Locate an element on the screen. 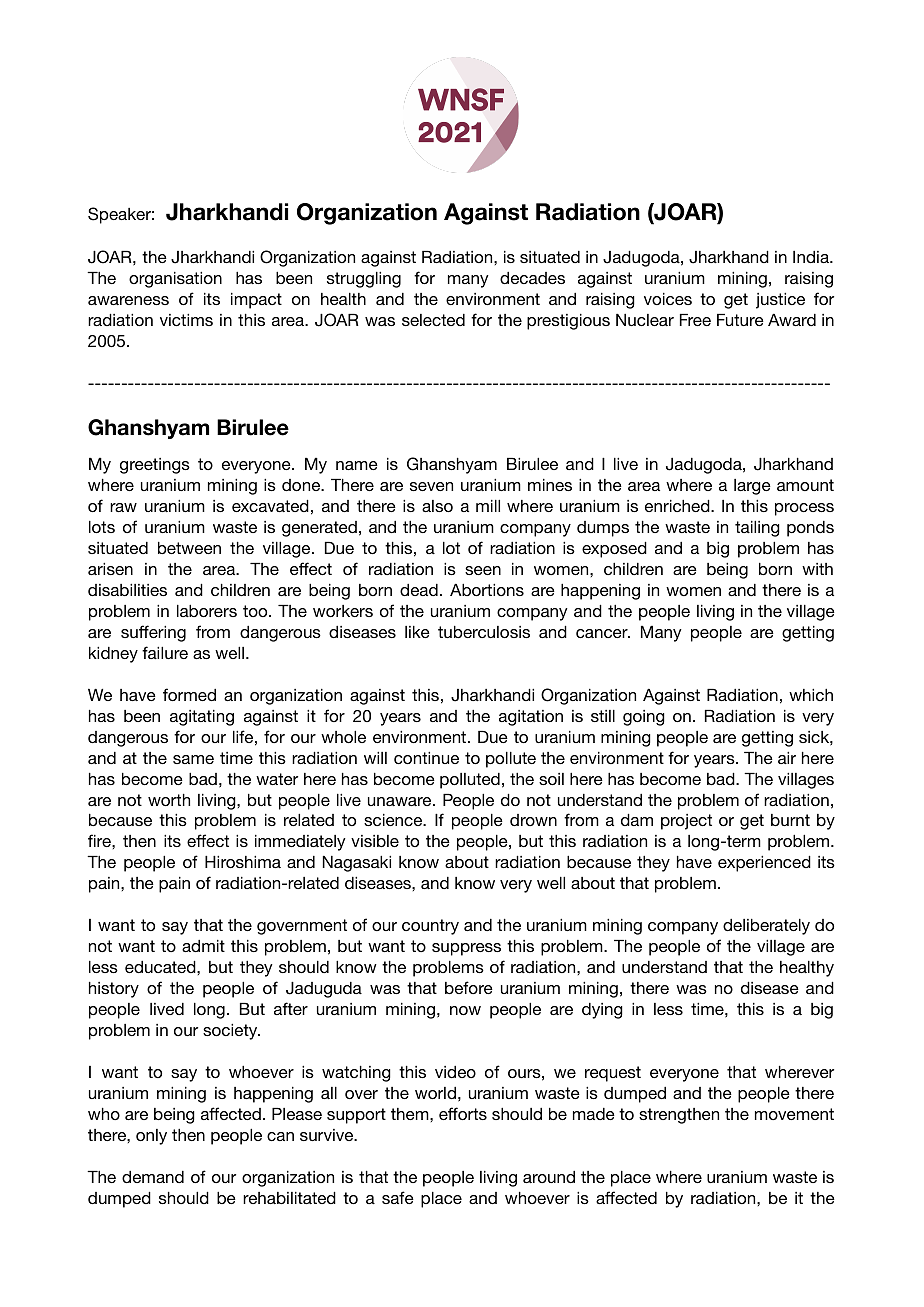 The width and height of the screenshot is (924, 1307). air is located at coordinates (787, 758).
